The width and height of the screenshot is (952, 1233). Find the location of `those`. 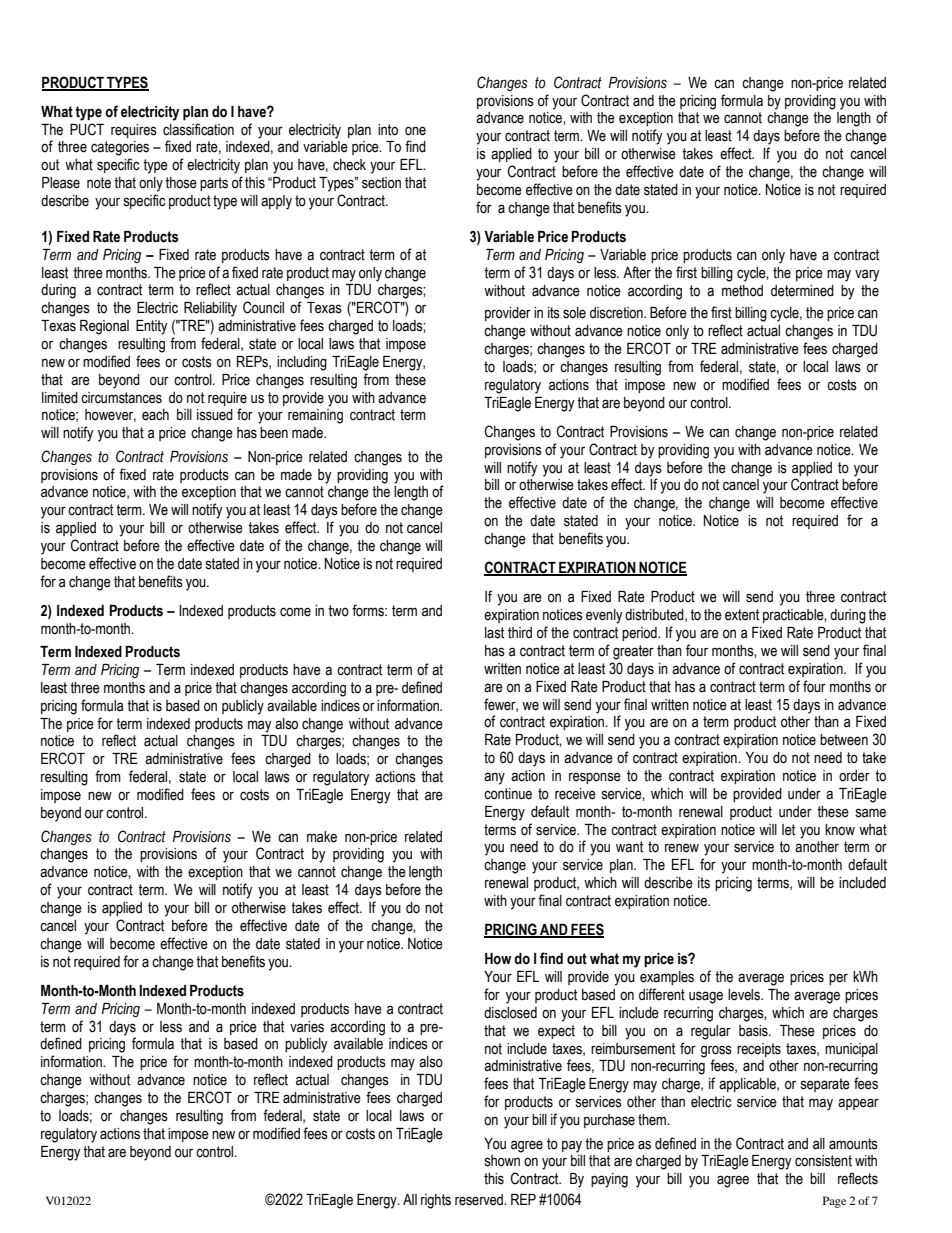

those is located at coordinates (181, 183).
